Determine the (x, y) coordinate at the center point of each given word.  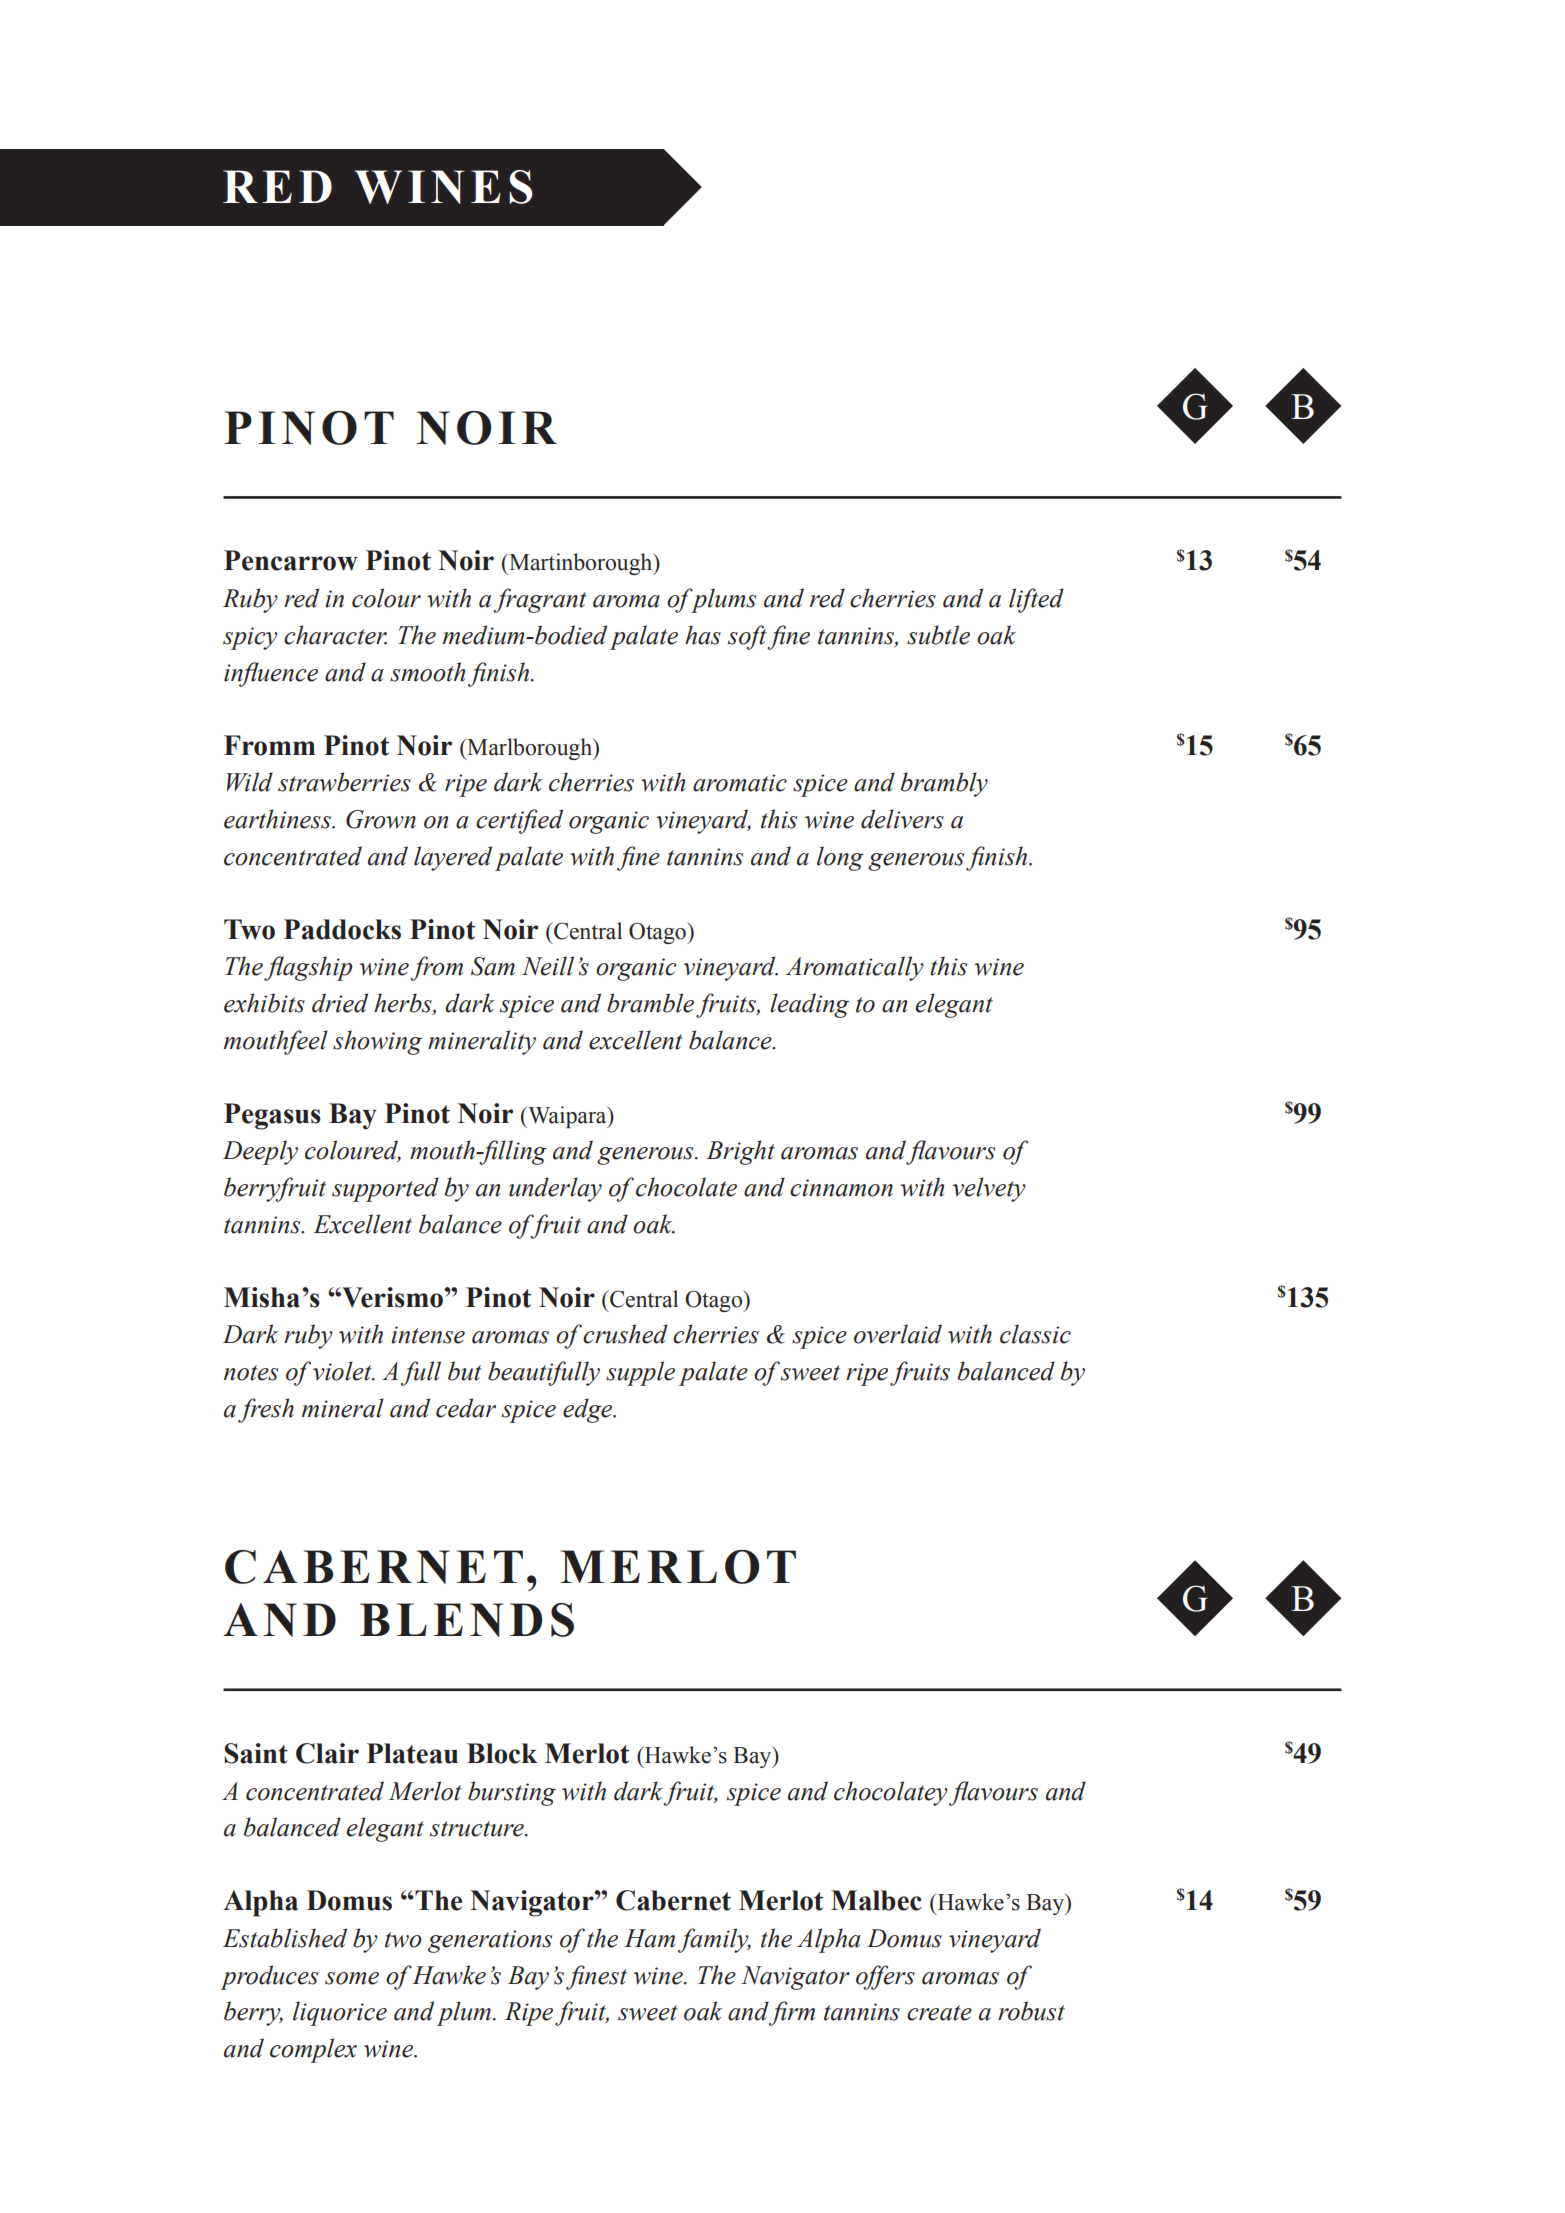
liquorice (340, 2013)
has (703, 635)
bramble (650, 1003)
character (335, 635)
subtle (938, 635)
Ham (649, 1938)
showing (377, 1042)
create (939, 2013)
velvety (989, 1189)
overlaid (898, 1334)
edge (589, 1410)
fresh (266, 1410)
